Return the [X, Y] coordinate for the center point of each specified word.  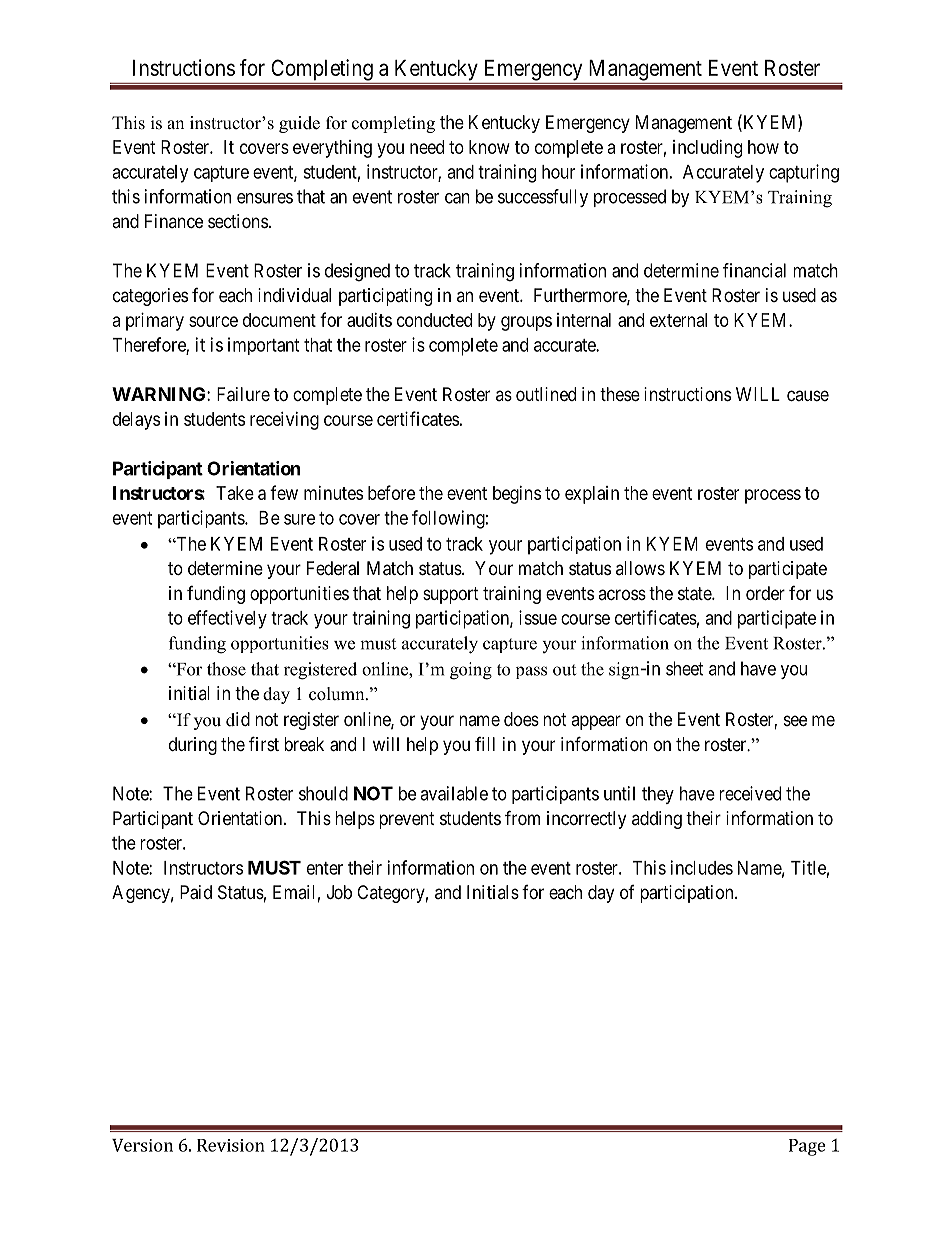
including [707, 149]
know [489, 147]
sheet [685, 668]
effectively [227, 619]
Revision [231, 1145]
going [471, 671]
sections [238, 221]
